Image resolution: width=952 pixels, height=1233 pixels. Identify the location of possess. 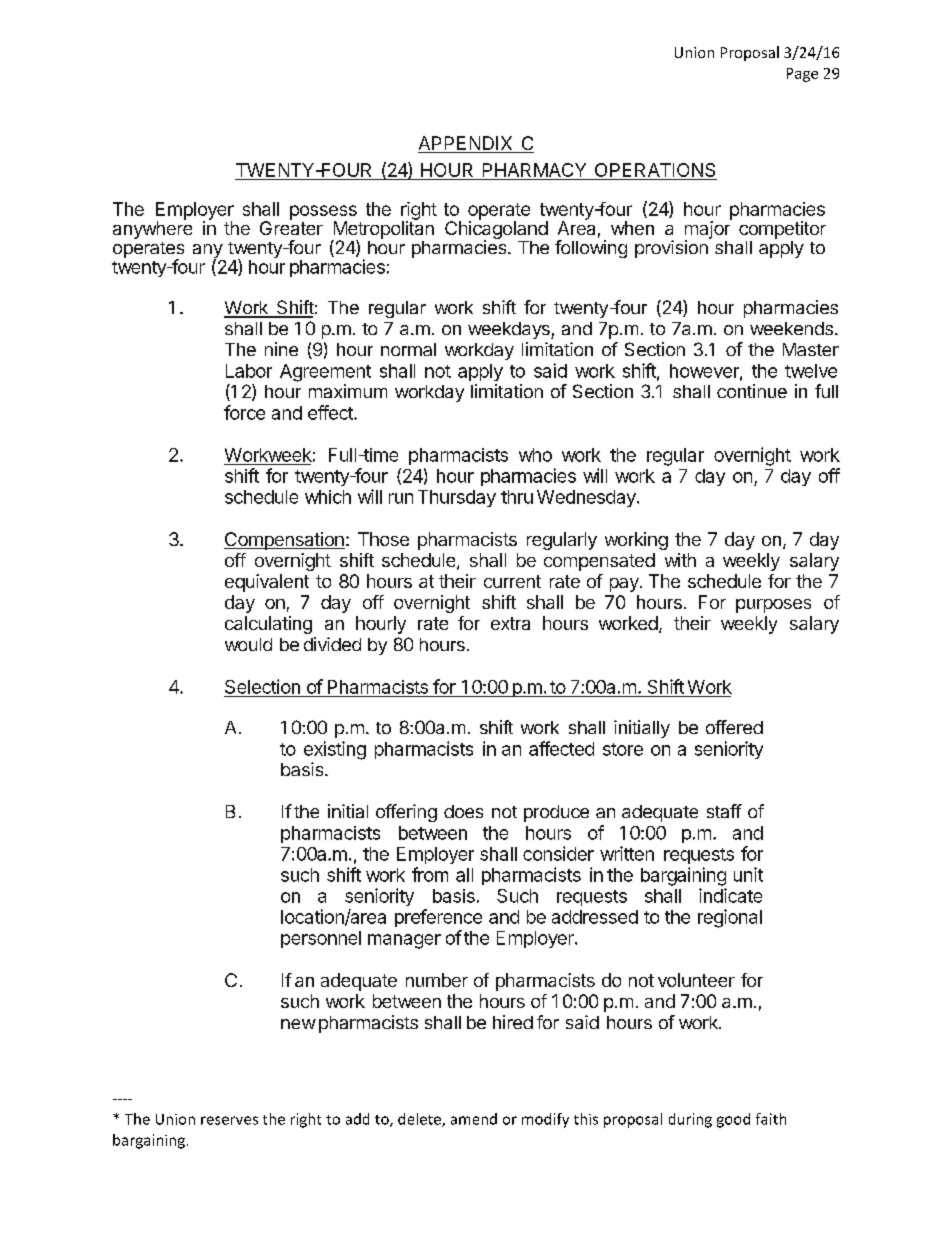
(323, 213).
